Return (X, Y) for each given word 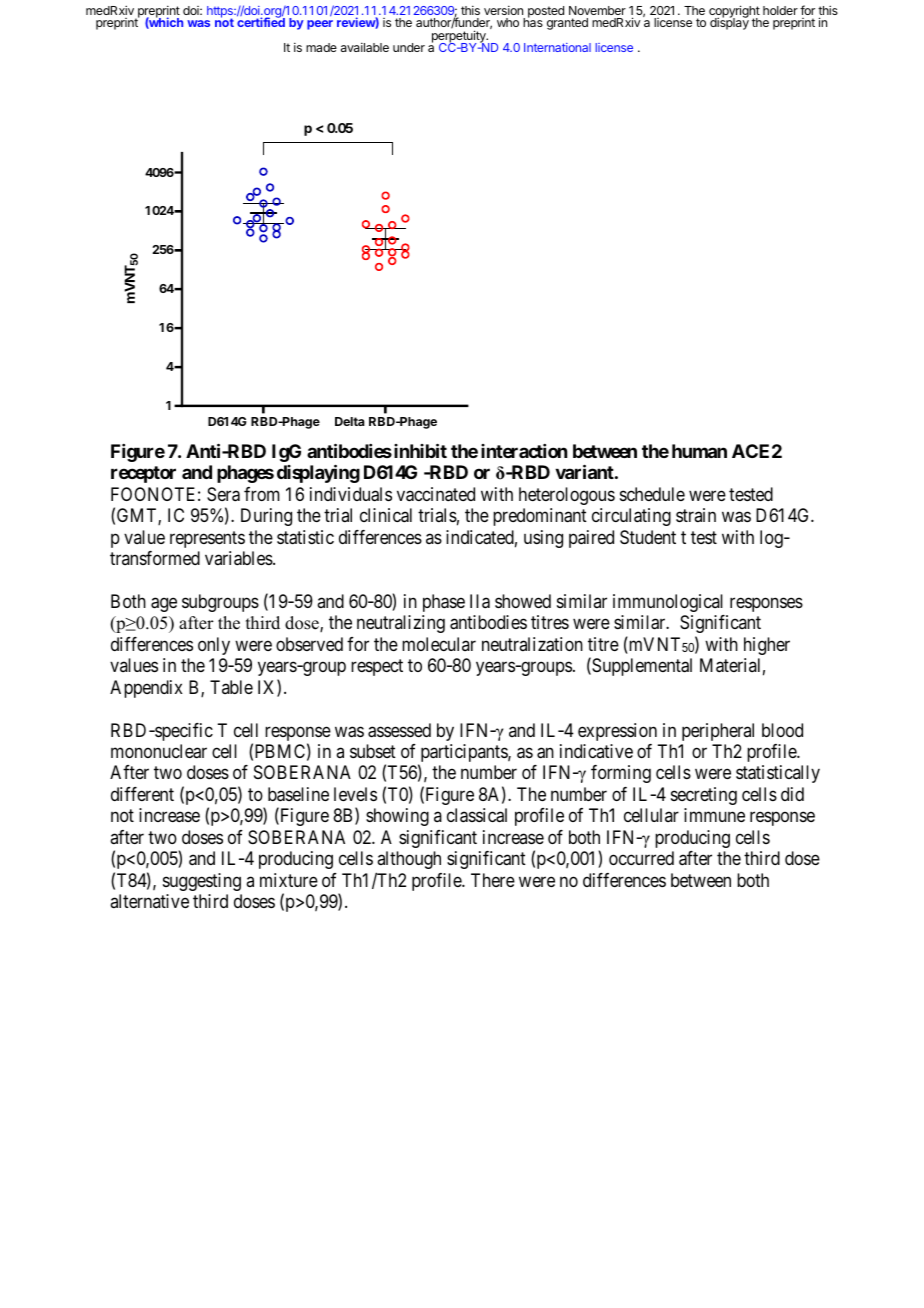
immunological (668, 603)
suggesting (202, 882)
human (699, 451)
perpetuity (460, 37)
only (214, 646)
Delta (350, 421)
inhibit (420, 450)
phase (444, 603)
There (493, 880)
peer (320, 25)
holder (780, 10)
